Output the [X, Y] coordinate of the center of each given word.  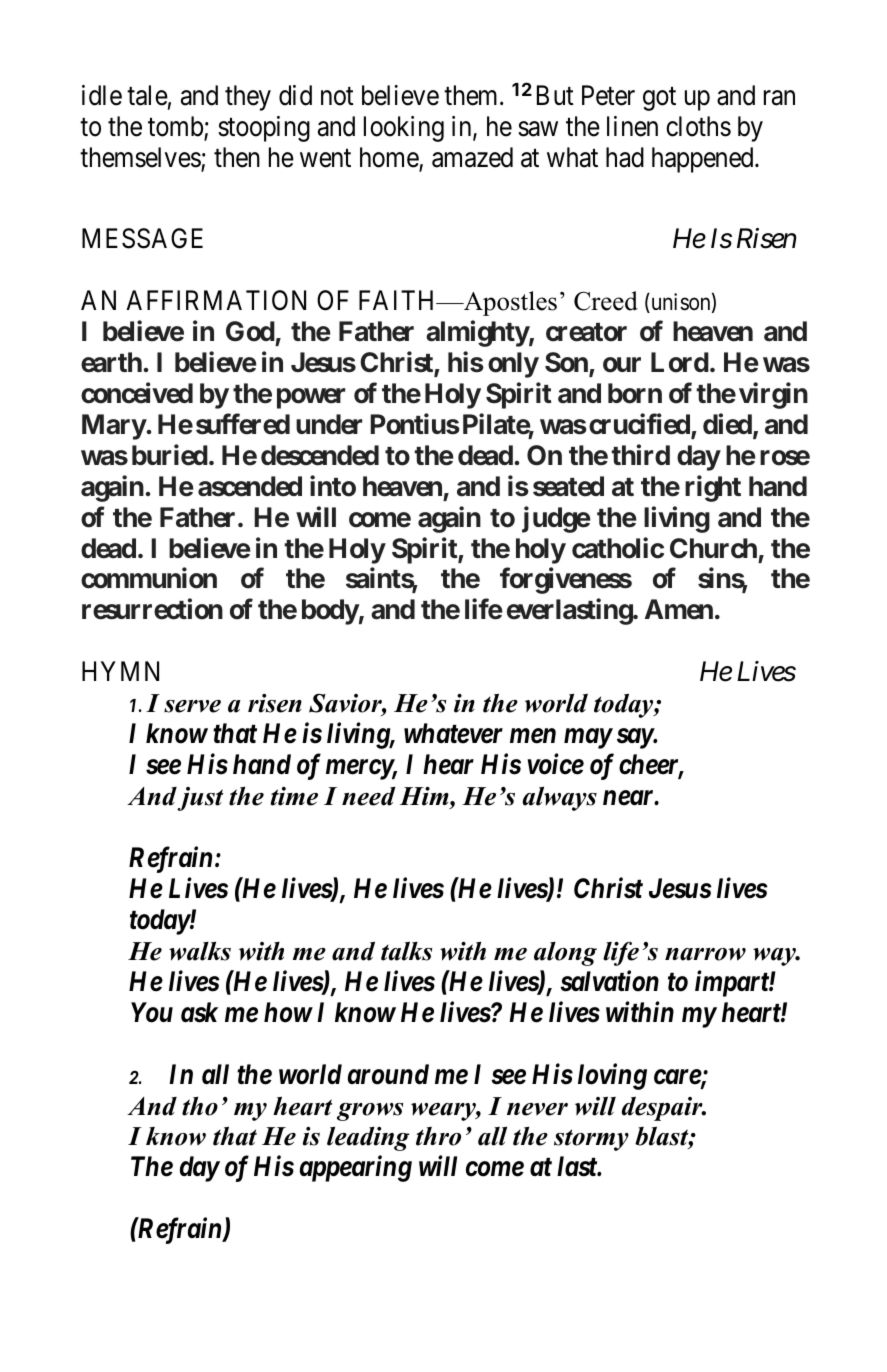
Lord [680, 362]
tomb [176, 127]
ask [199, 1012]
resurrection [152, 609]
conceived [137, 393]
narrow [705, 954]
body [330, 612]
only [513, 365]
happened [704, 160]
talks [406, 951]
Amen [679, 609]
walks [200, 951]
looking [404, 129]
